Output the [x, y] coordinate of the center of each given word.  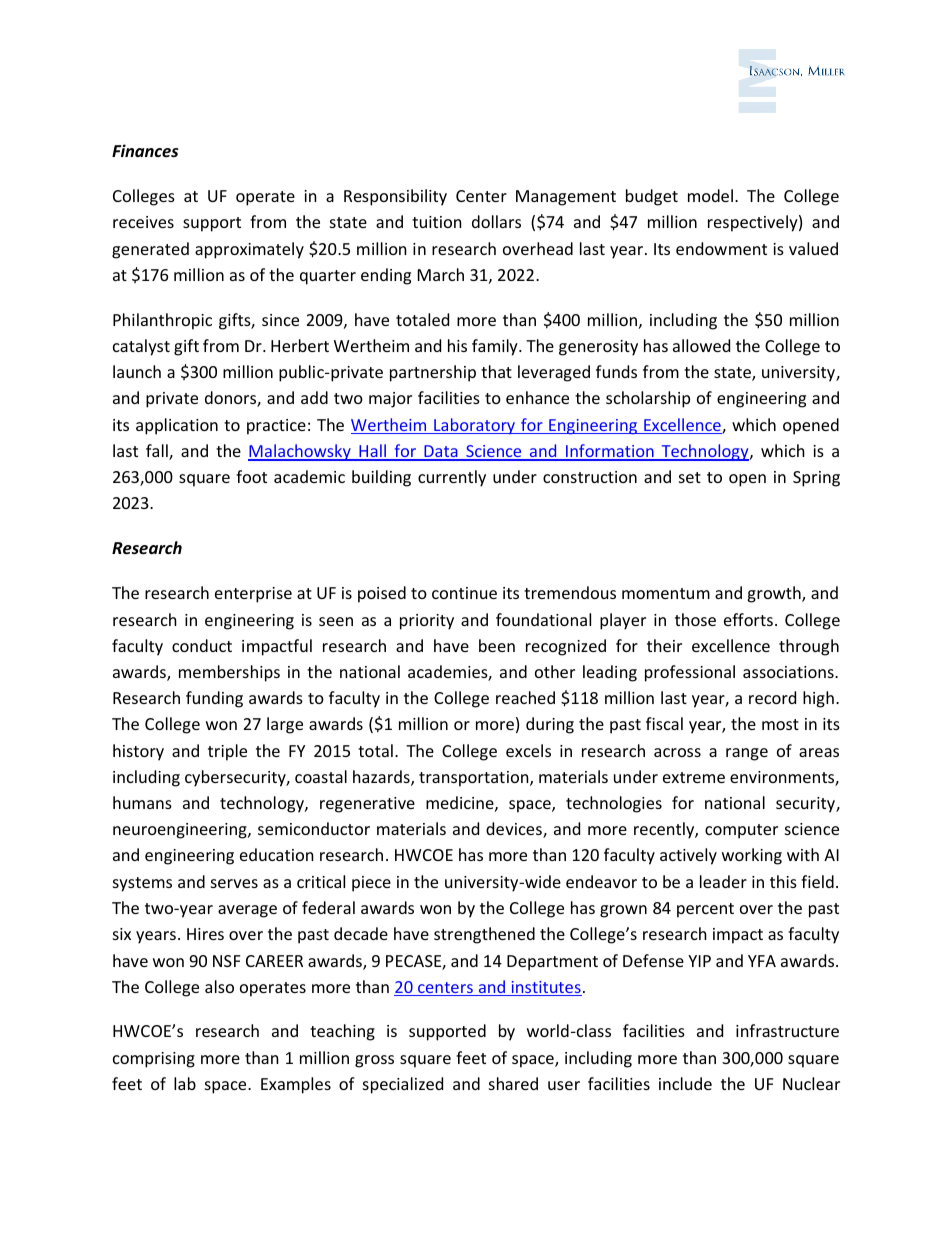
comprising [154, 1060]
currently [452, 478]
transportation [475, 779]
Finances [145, 151]
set [690, 477]
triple [227, 752]
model [710, 195]
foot [251, 476]
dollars [496, 221]
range [747, 754]
